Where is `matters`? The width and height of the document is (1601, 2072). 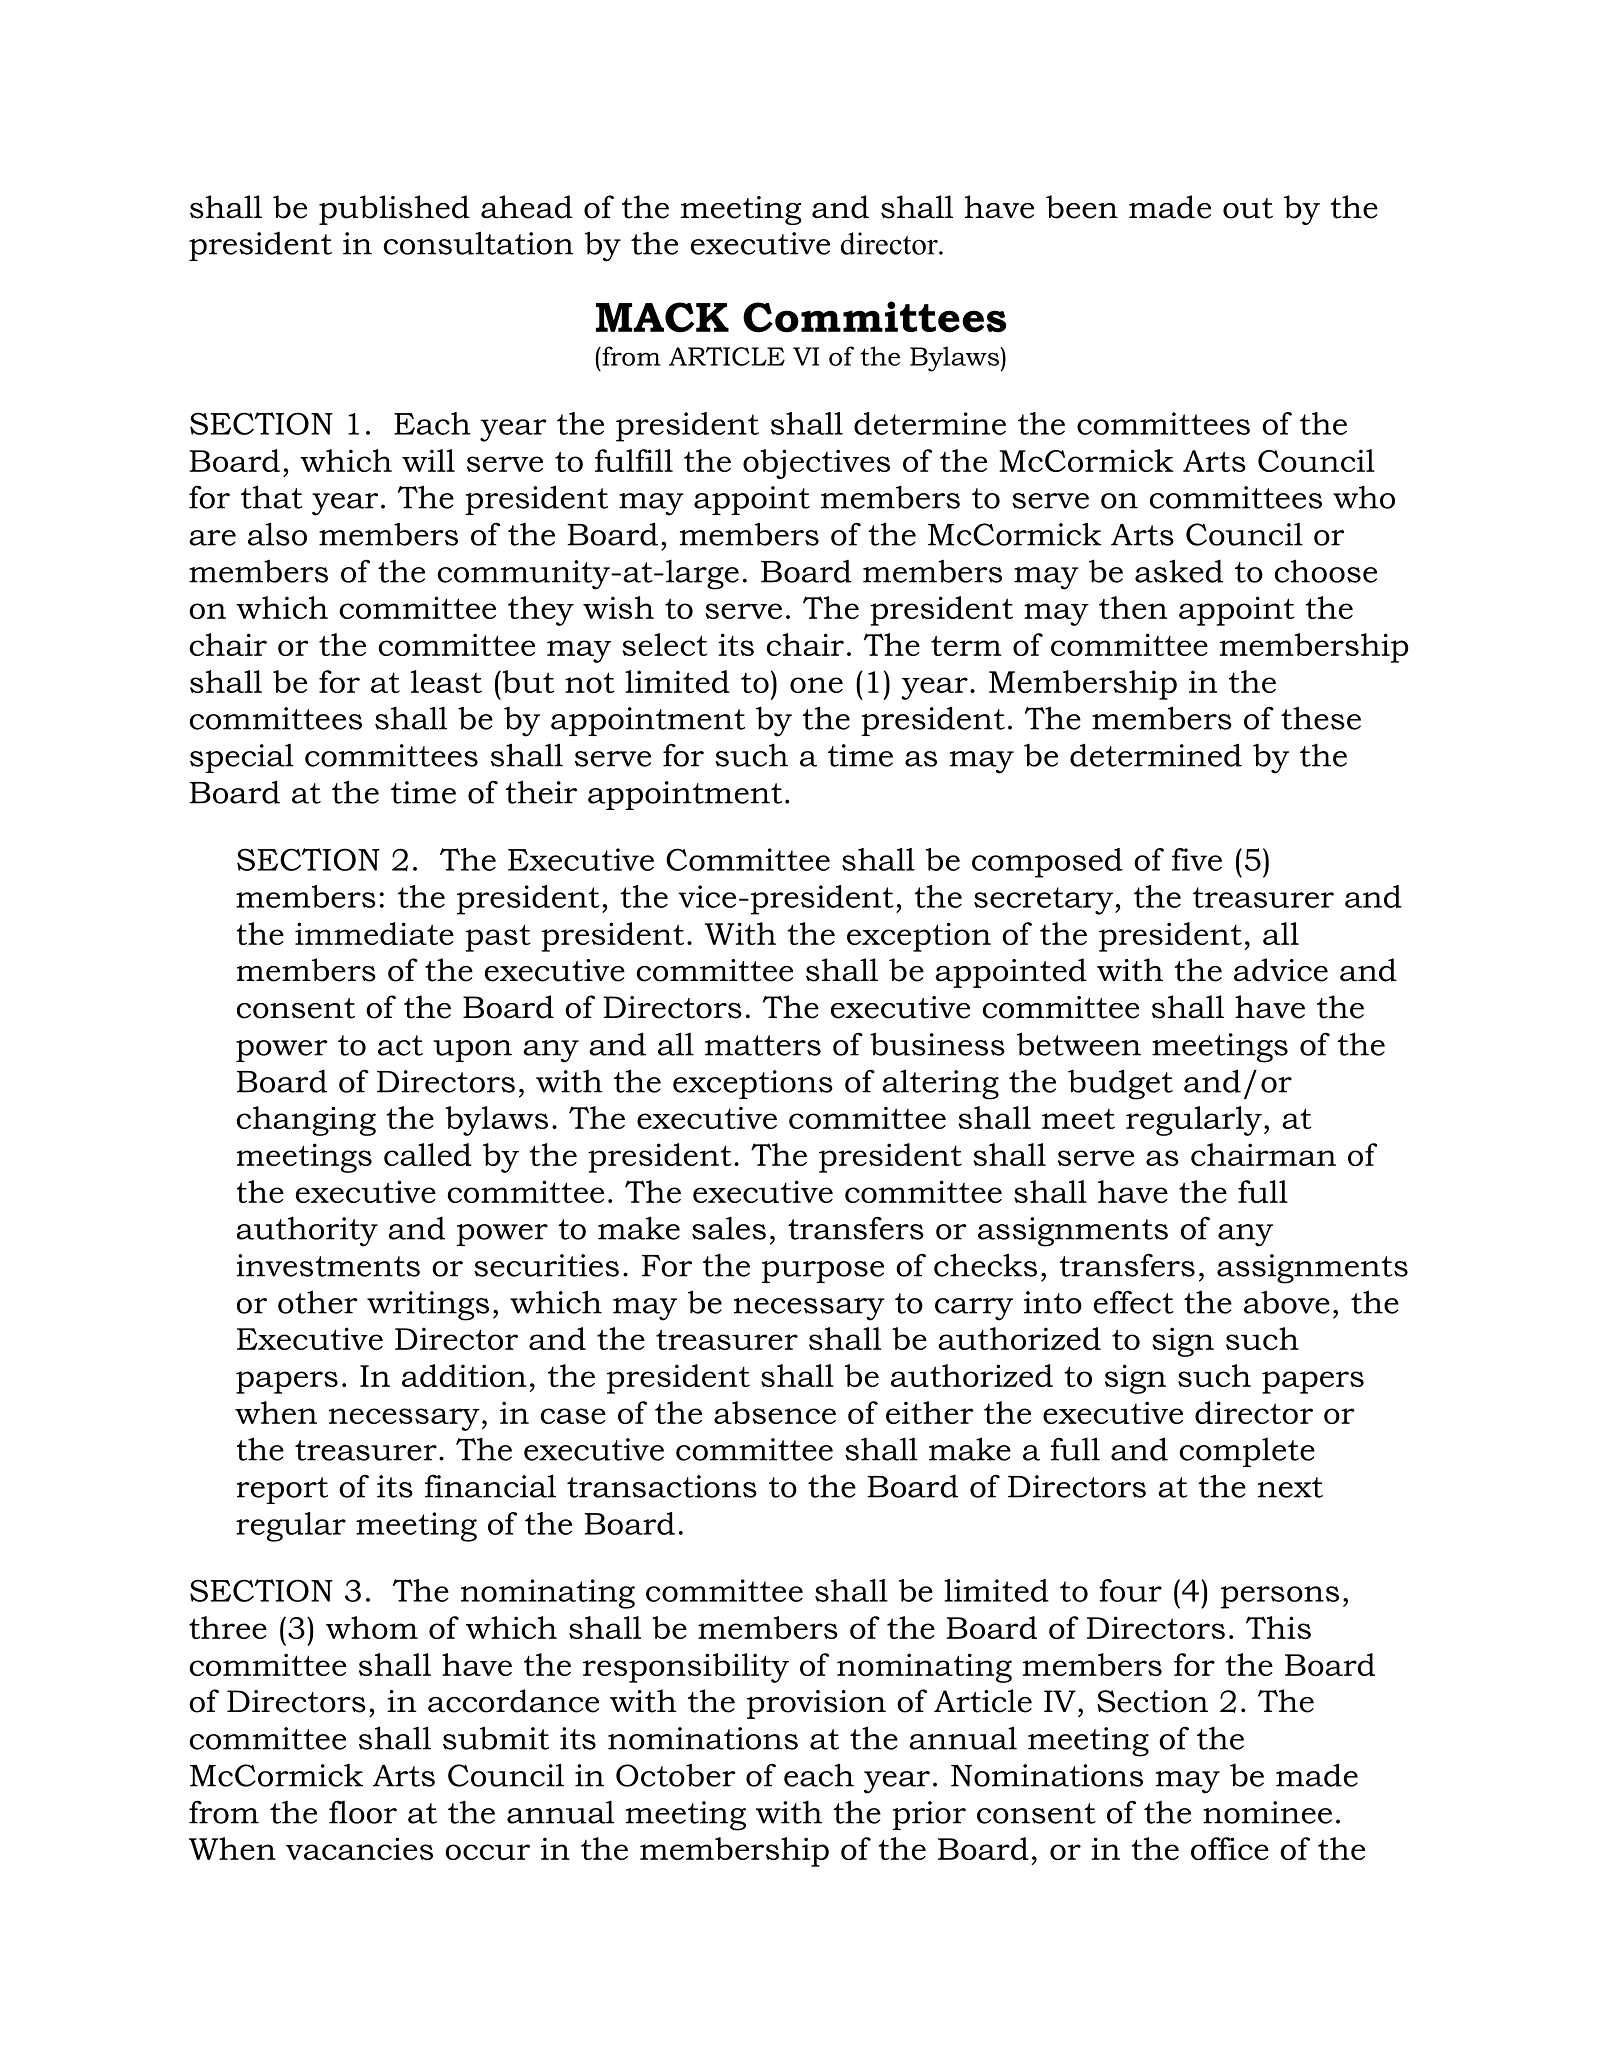 matters is located at coordinates (763, 1045).
